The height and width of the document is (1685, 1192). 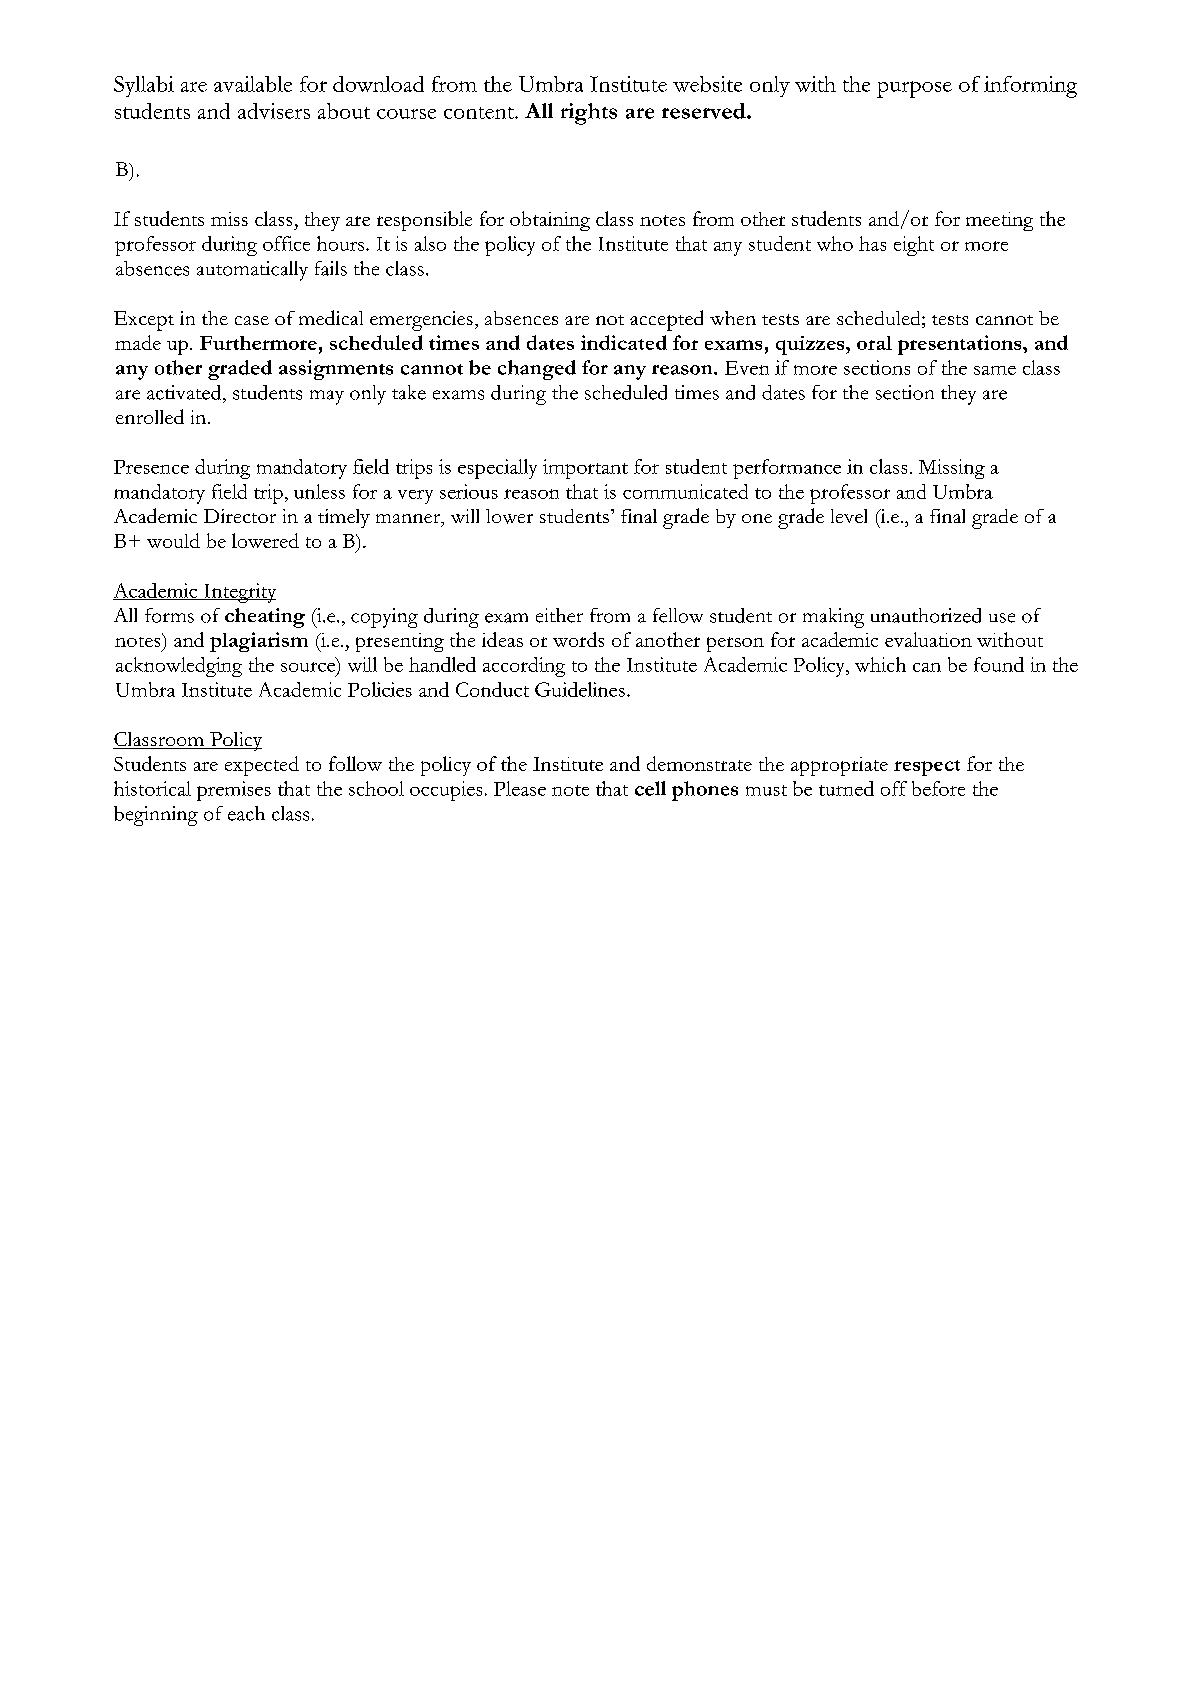 What do you see at coordinates (151, 467) in the document?
I see `Presence` at bounding box center [151, 467].
